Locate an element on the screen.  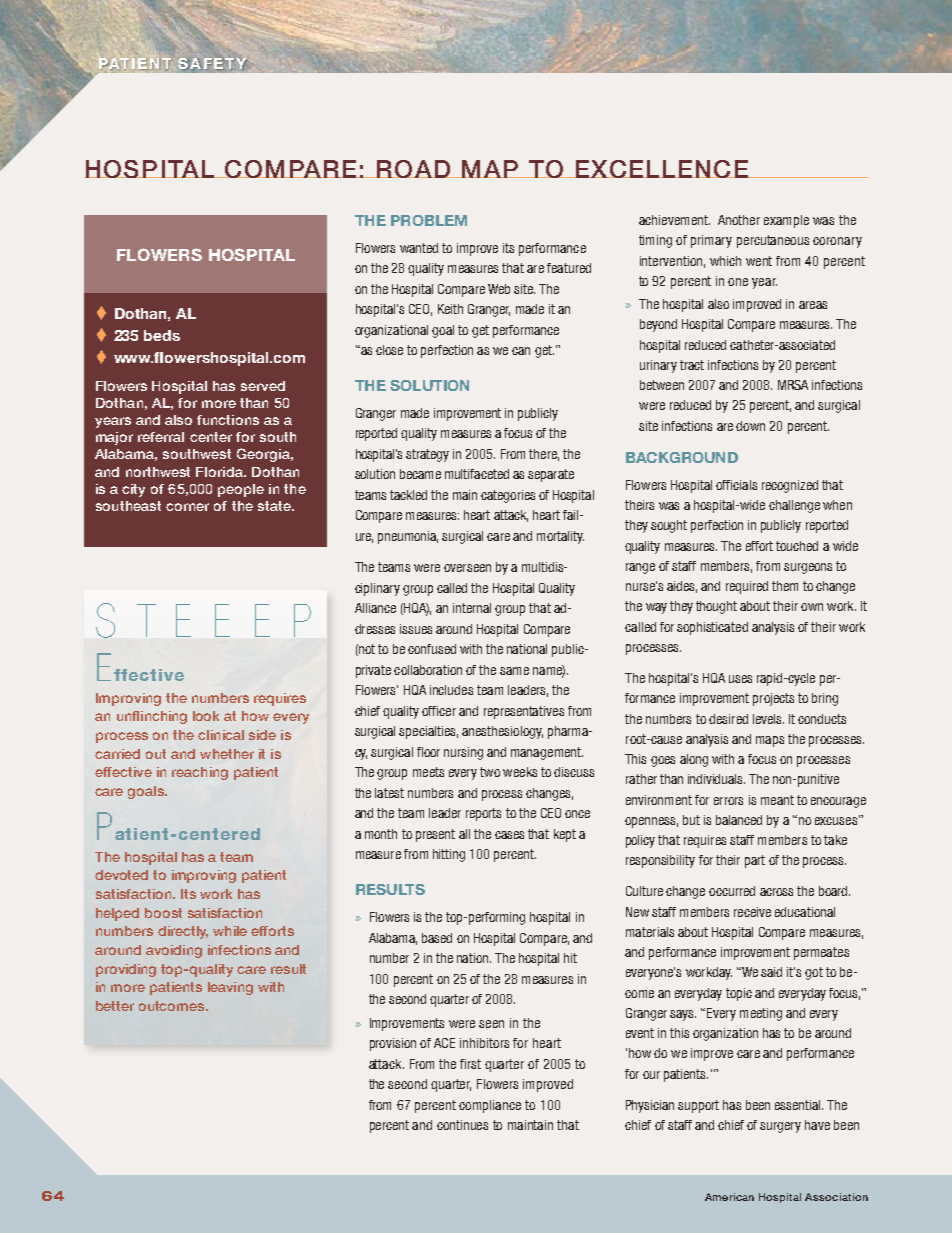
MRSA is located at coordinates (793, 385).
